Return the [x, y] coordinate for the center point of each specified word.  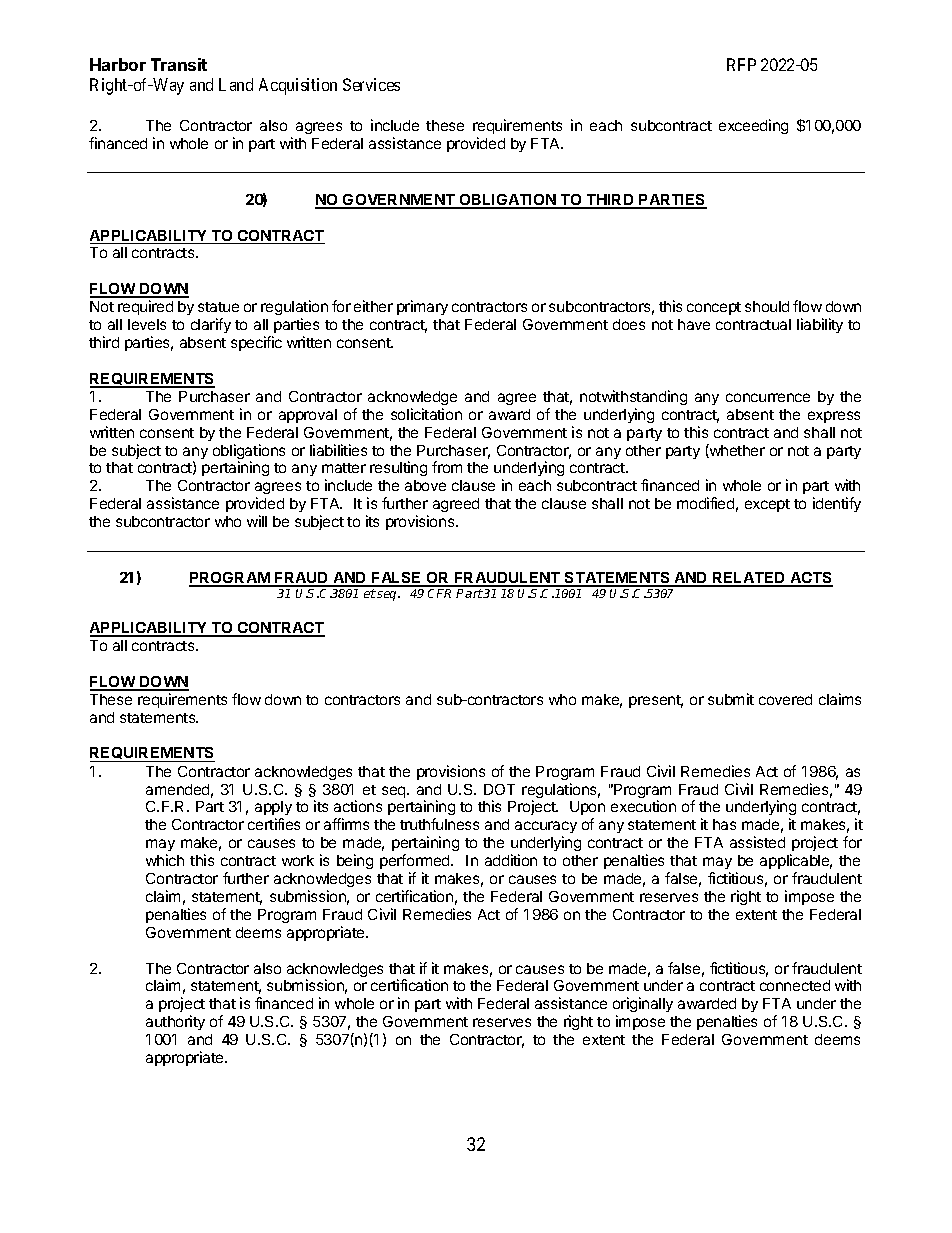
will [257, 521]
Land [236, 84]
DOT [499, 789]
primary [422, 307]
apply [273, 810]
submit [731, 699]
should [767, 306]
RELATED [749, 579]
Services [371, 84]
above [425, 485]
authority [175, 1022]
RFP [741, 64]
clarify [211, 325]
